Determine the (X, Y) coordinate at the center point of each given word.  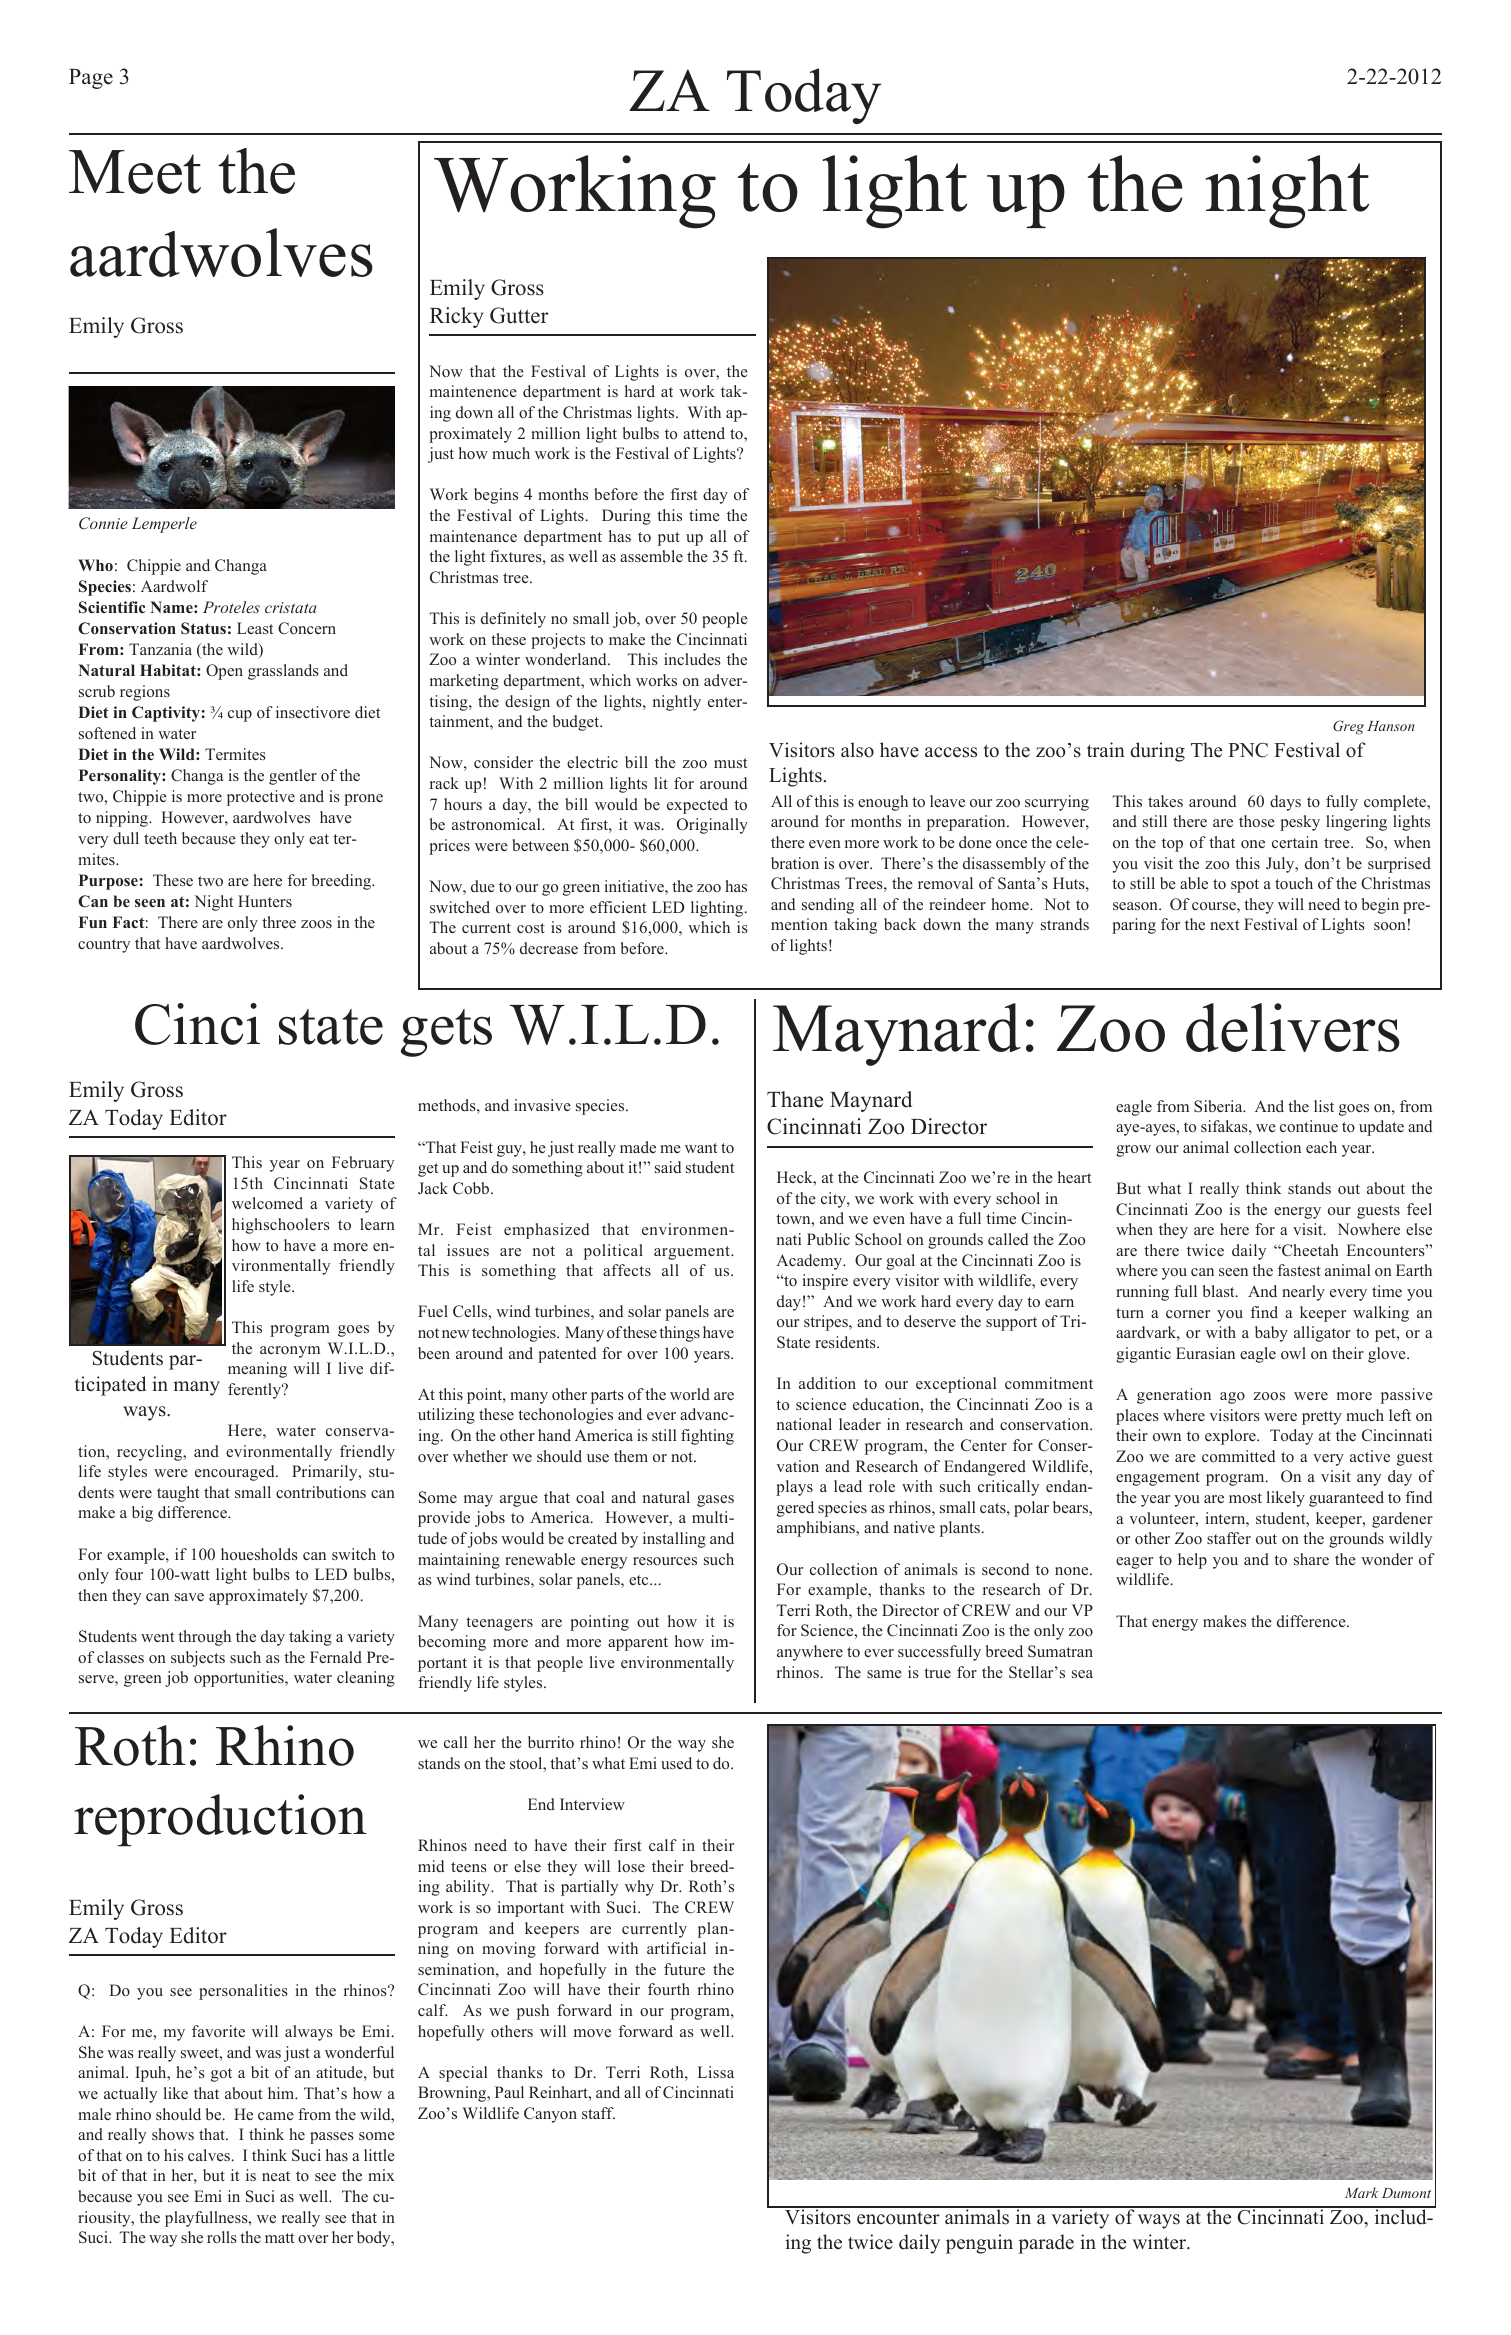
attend (704, 433)
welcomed (267, 1203)
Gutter (519, 315)
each (1321, 1147)
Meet (135, 172)
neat (276, 2176)
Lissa (716, 2072)
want (701, 1148)
